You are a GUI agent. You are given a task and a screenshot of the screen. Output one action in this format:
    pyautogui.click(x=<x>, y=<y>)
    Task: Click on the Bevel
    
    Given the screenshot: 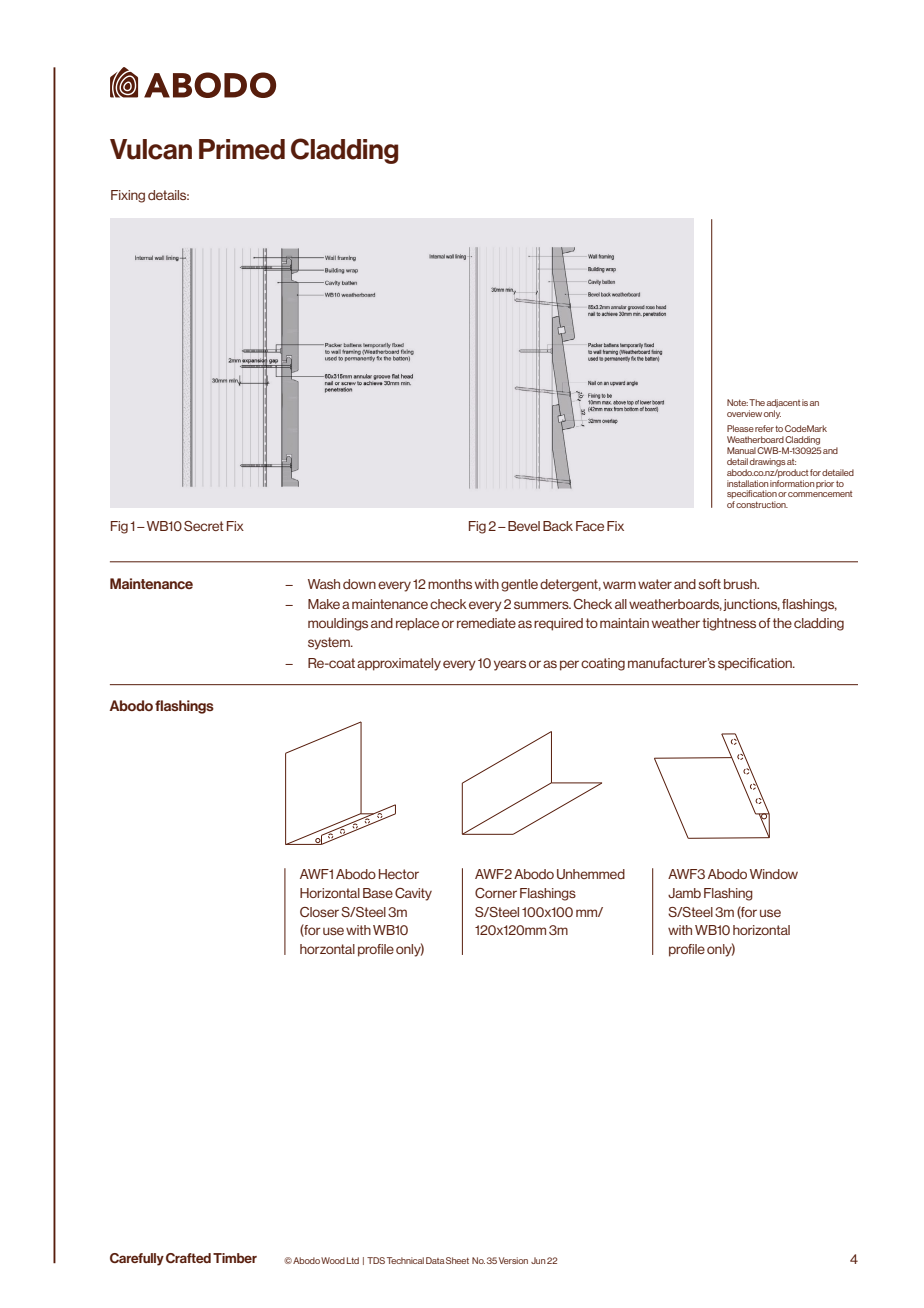 What is the action you would take?
    pyautogui.click(x=524, y=526)
